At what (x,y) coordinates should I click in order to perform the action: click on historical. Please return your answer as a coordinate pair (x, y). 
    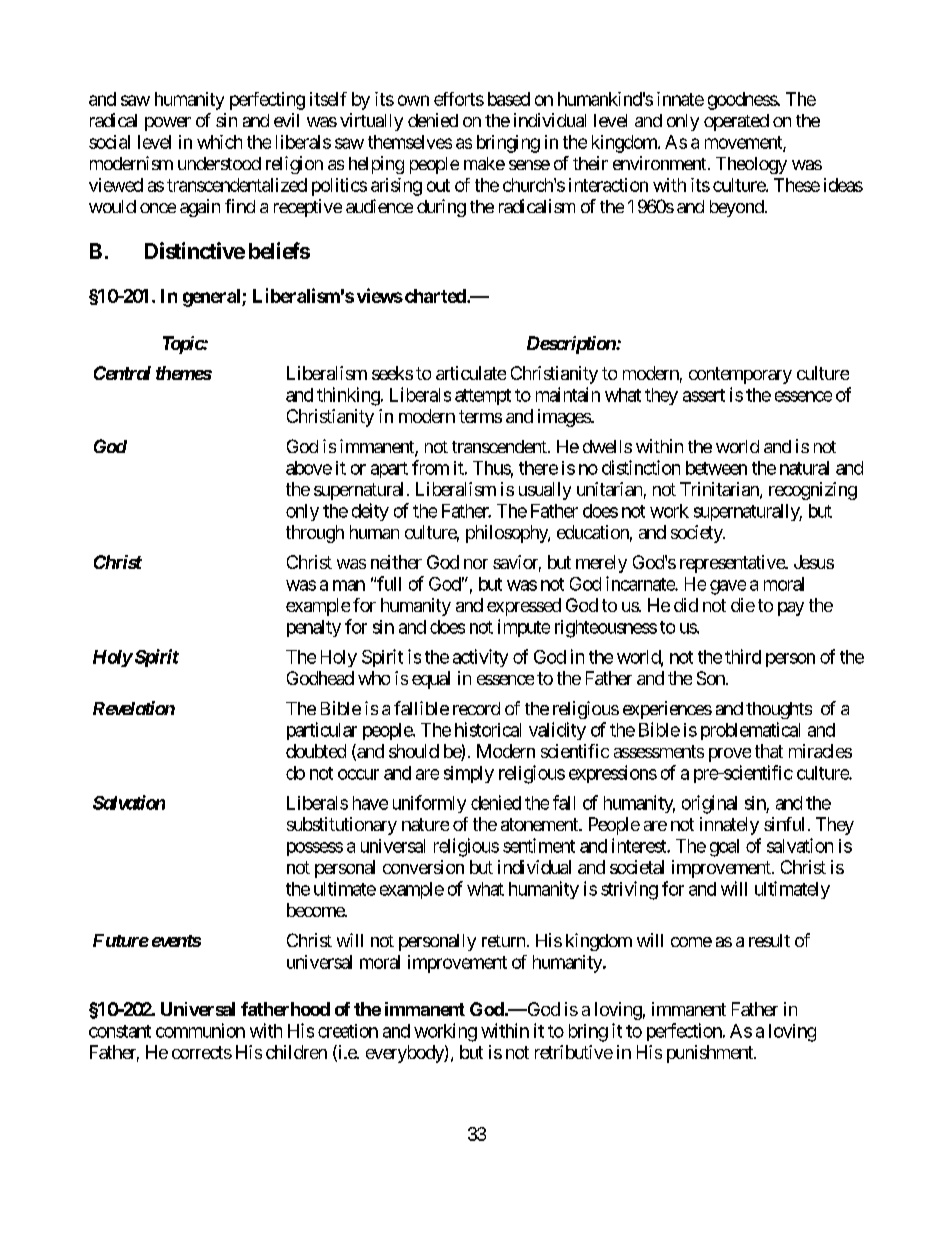
    Looking at the image, I should click on (488, 729).
